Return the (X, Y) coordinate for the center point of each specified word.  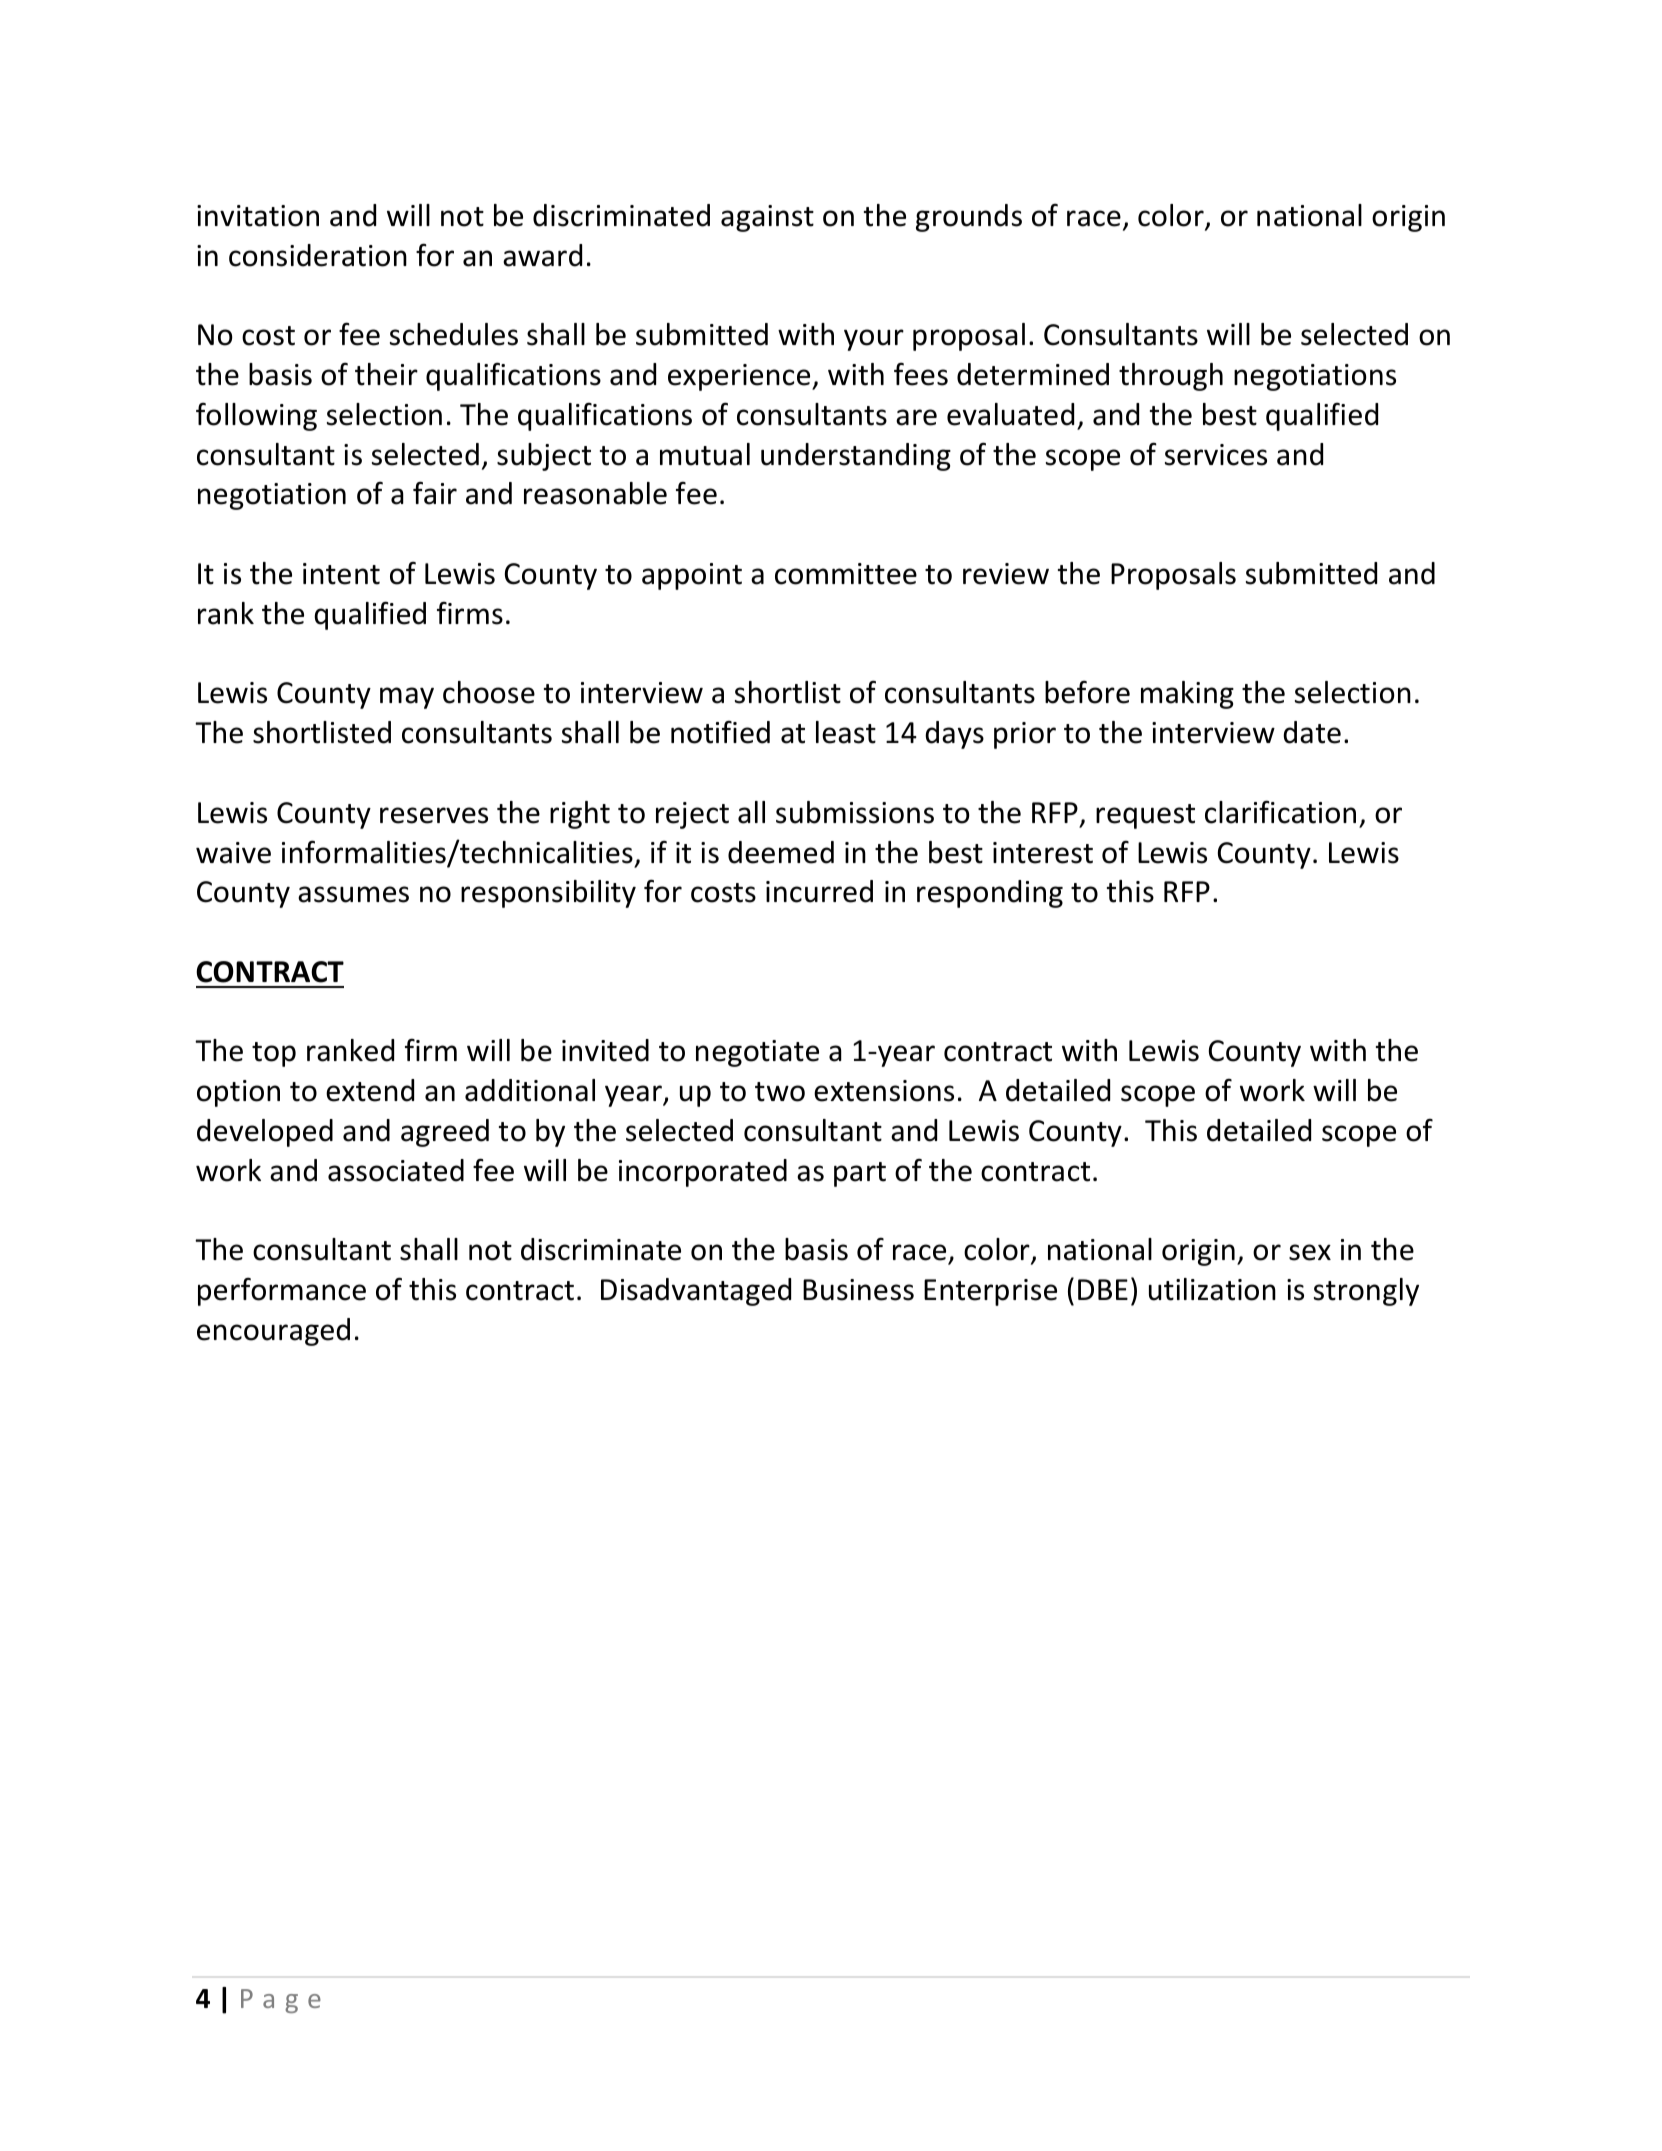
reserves (434, 815)
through (1171, 377)
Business (858, 1290)
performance (282, 1291)
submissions (855, 812)
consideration (318, 255)
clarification (1280, 812)
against (767, 218)
